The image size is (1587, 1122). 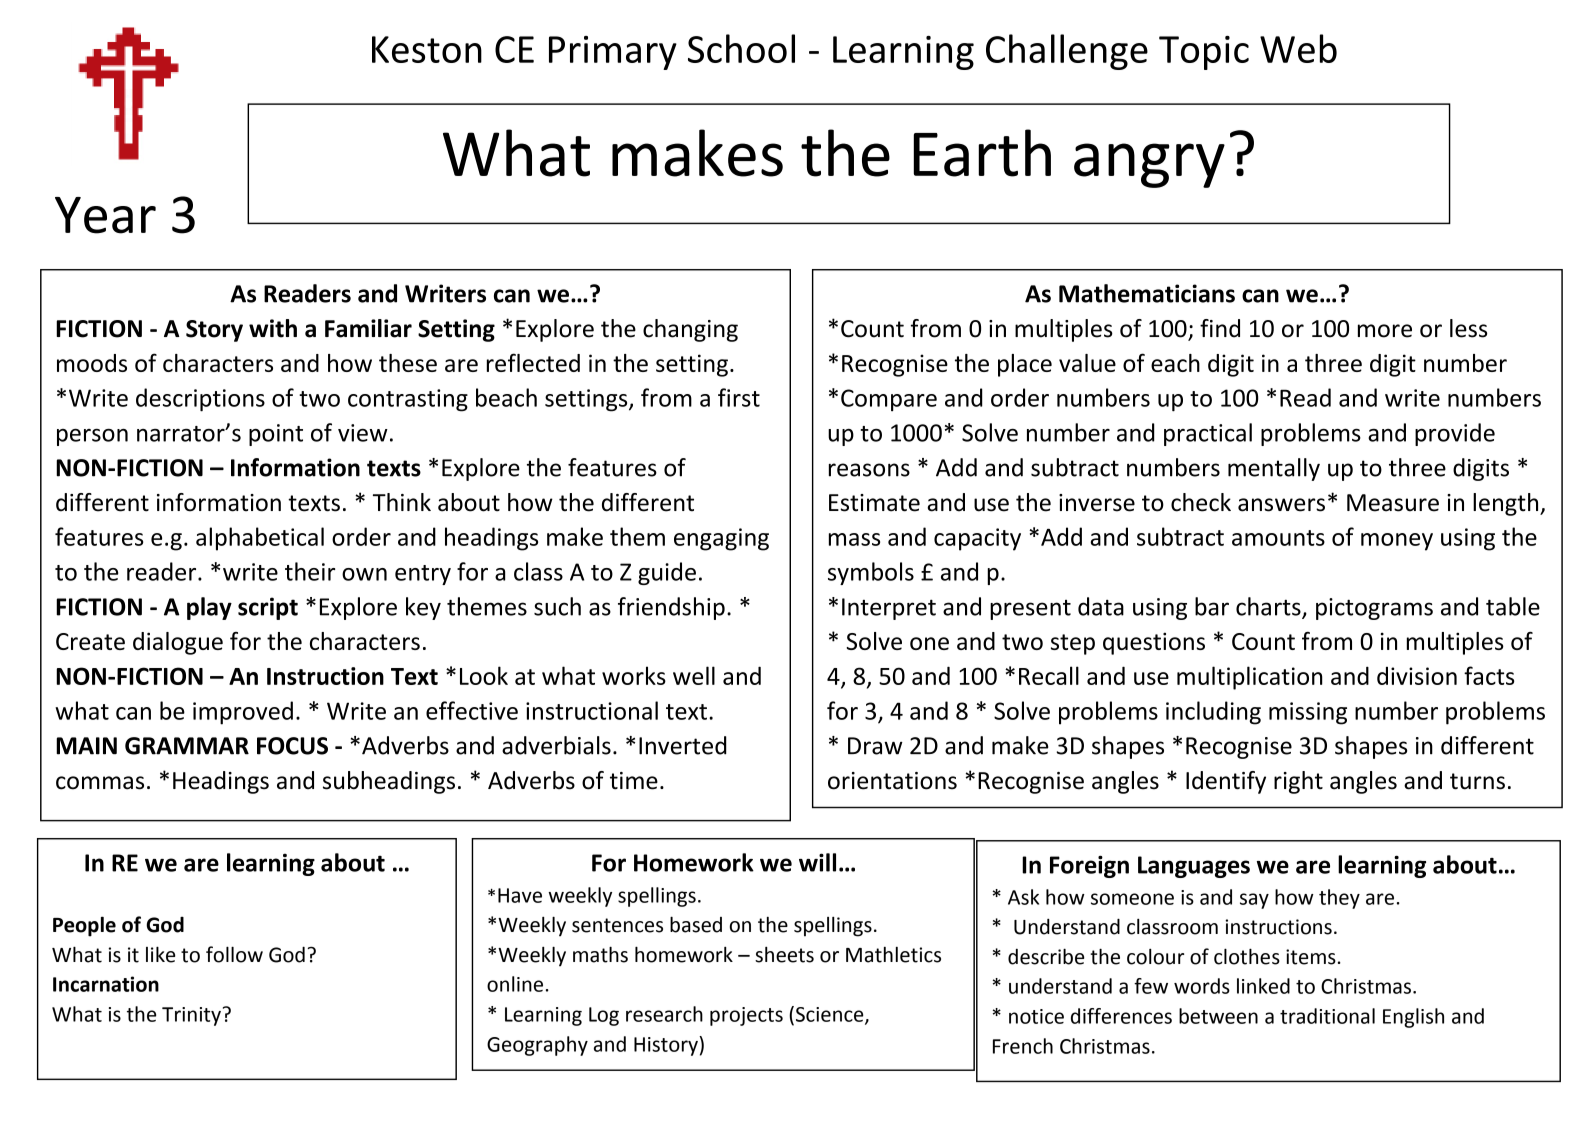 What do you see at coordinates (1298, 48) in the document?
I see `Web` at bounding box center [1298, 48].
